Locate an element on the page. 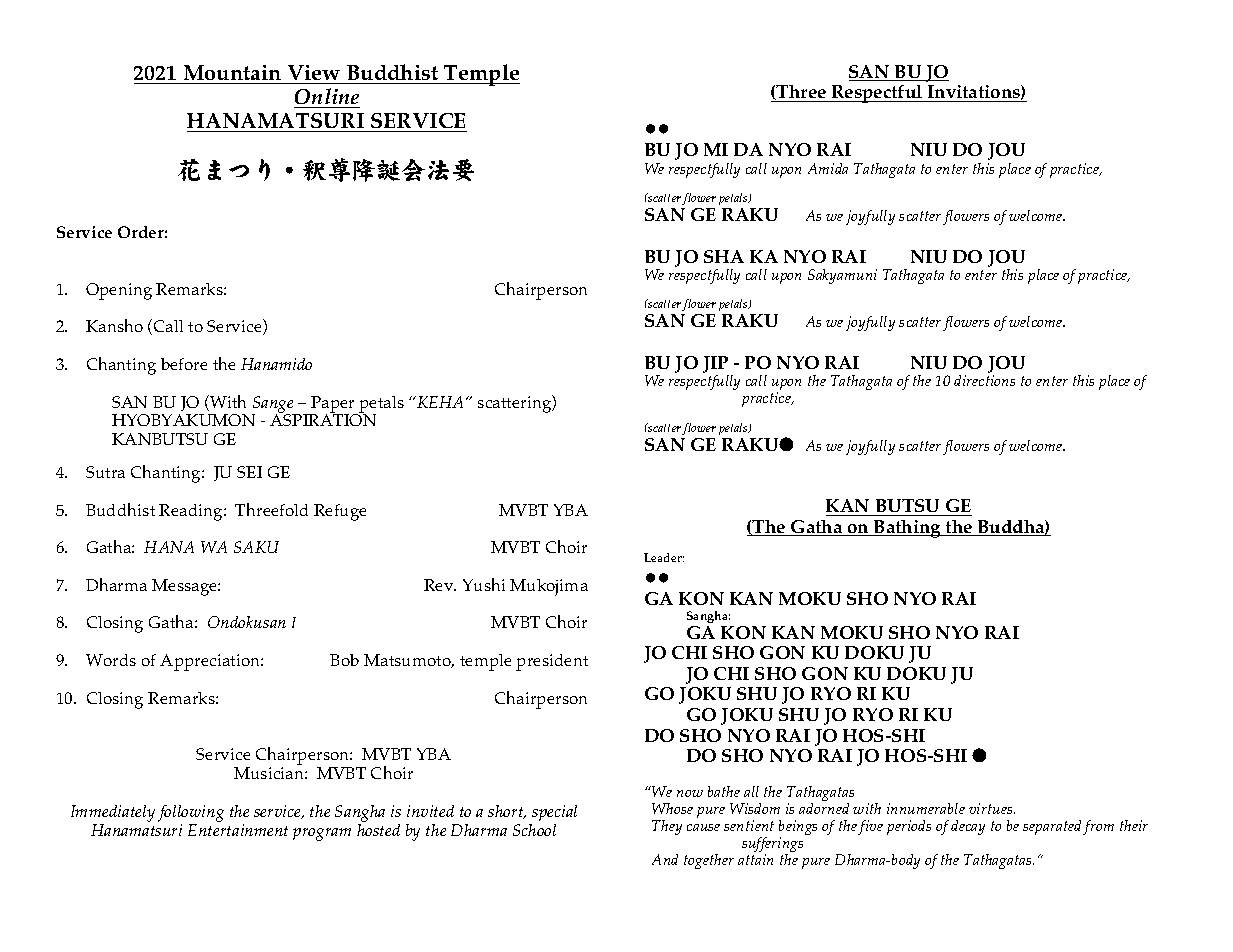 The width and height of the image is (1233, 952). directions is located at coordinates (984, 380).
